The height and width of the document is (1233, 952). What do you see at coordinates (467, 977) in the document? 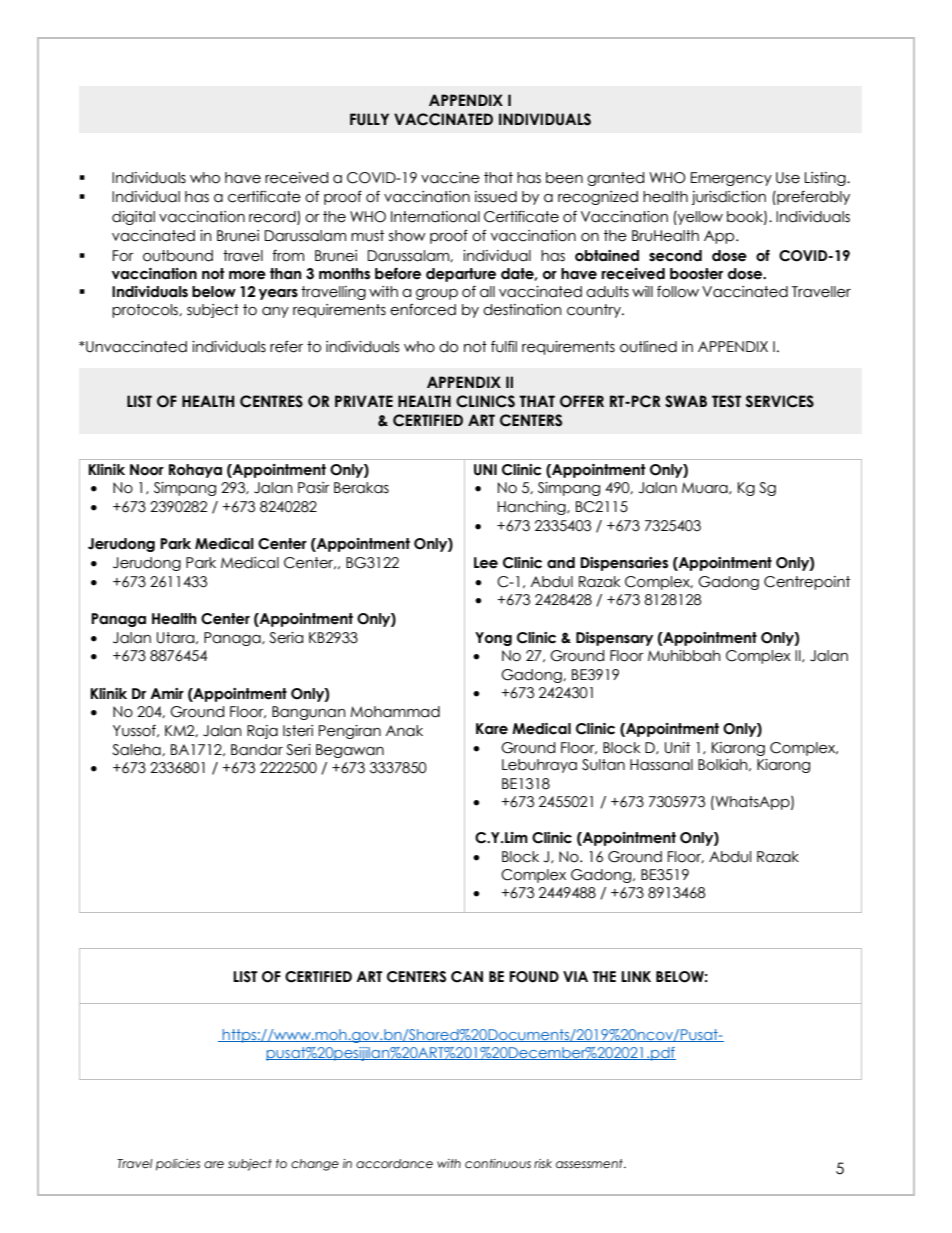
I see `CAN` at bounding box center [467, 977].
